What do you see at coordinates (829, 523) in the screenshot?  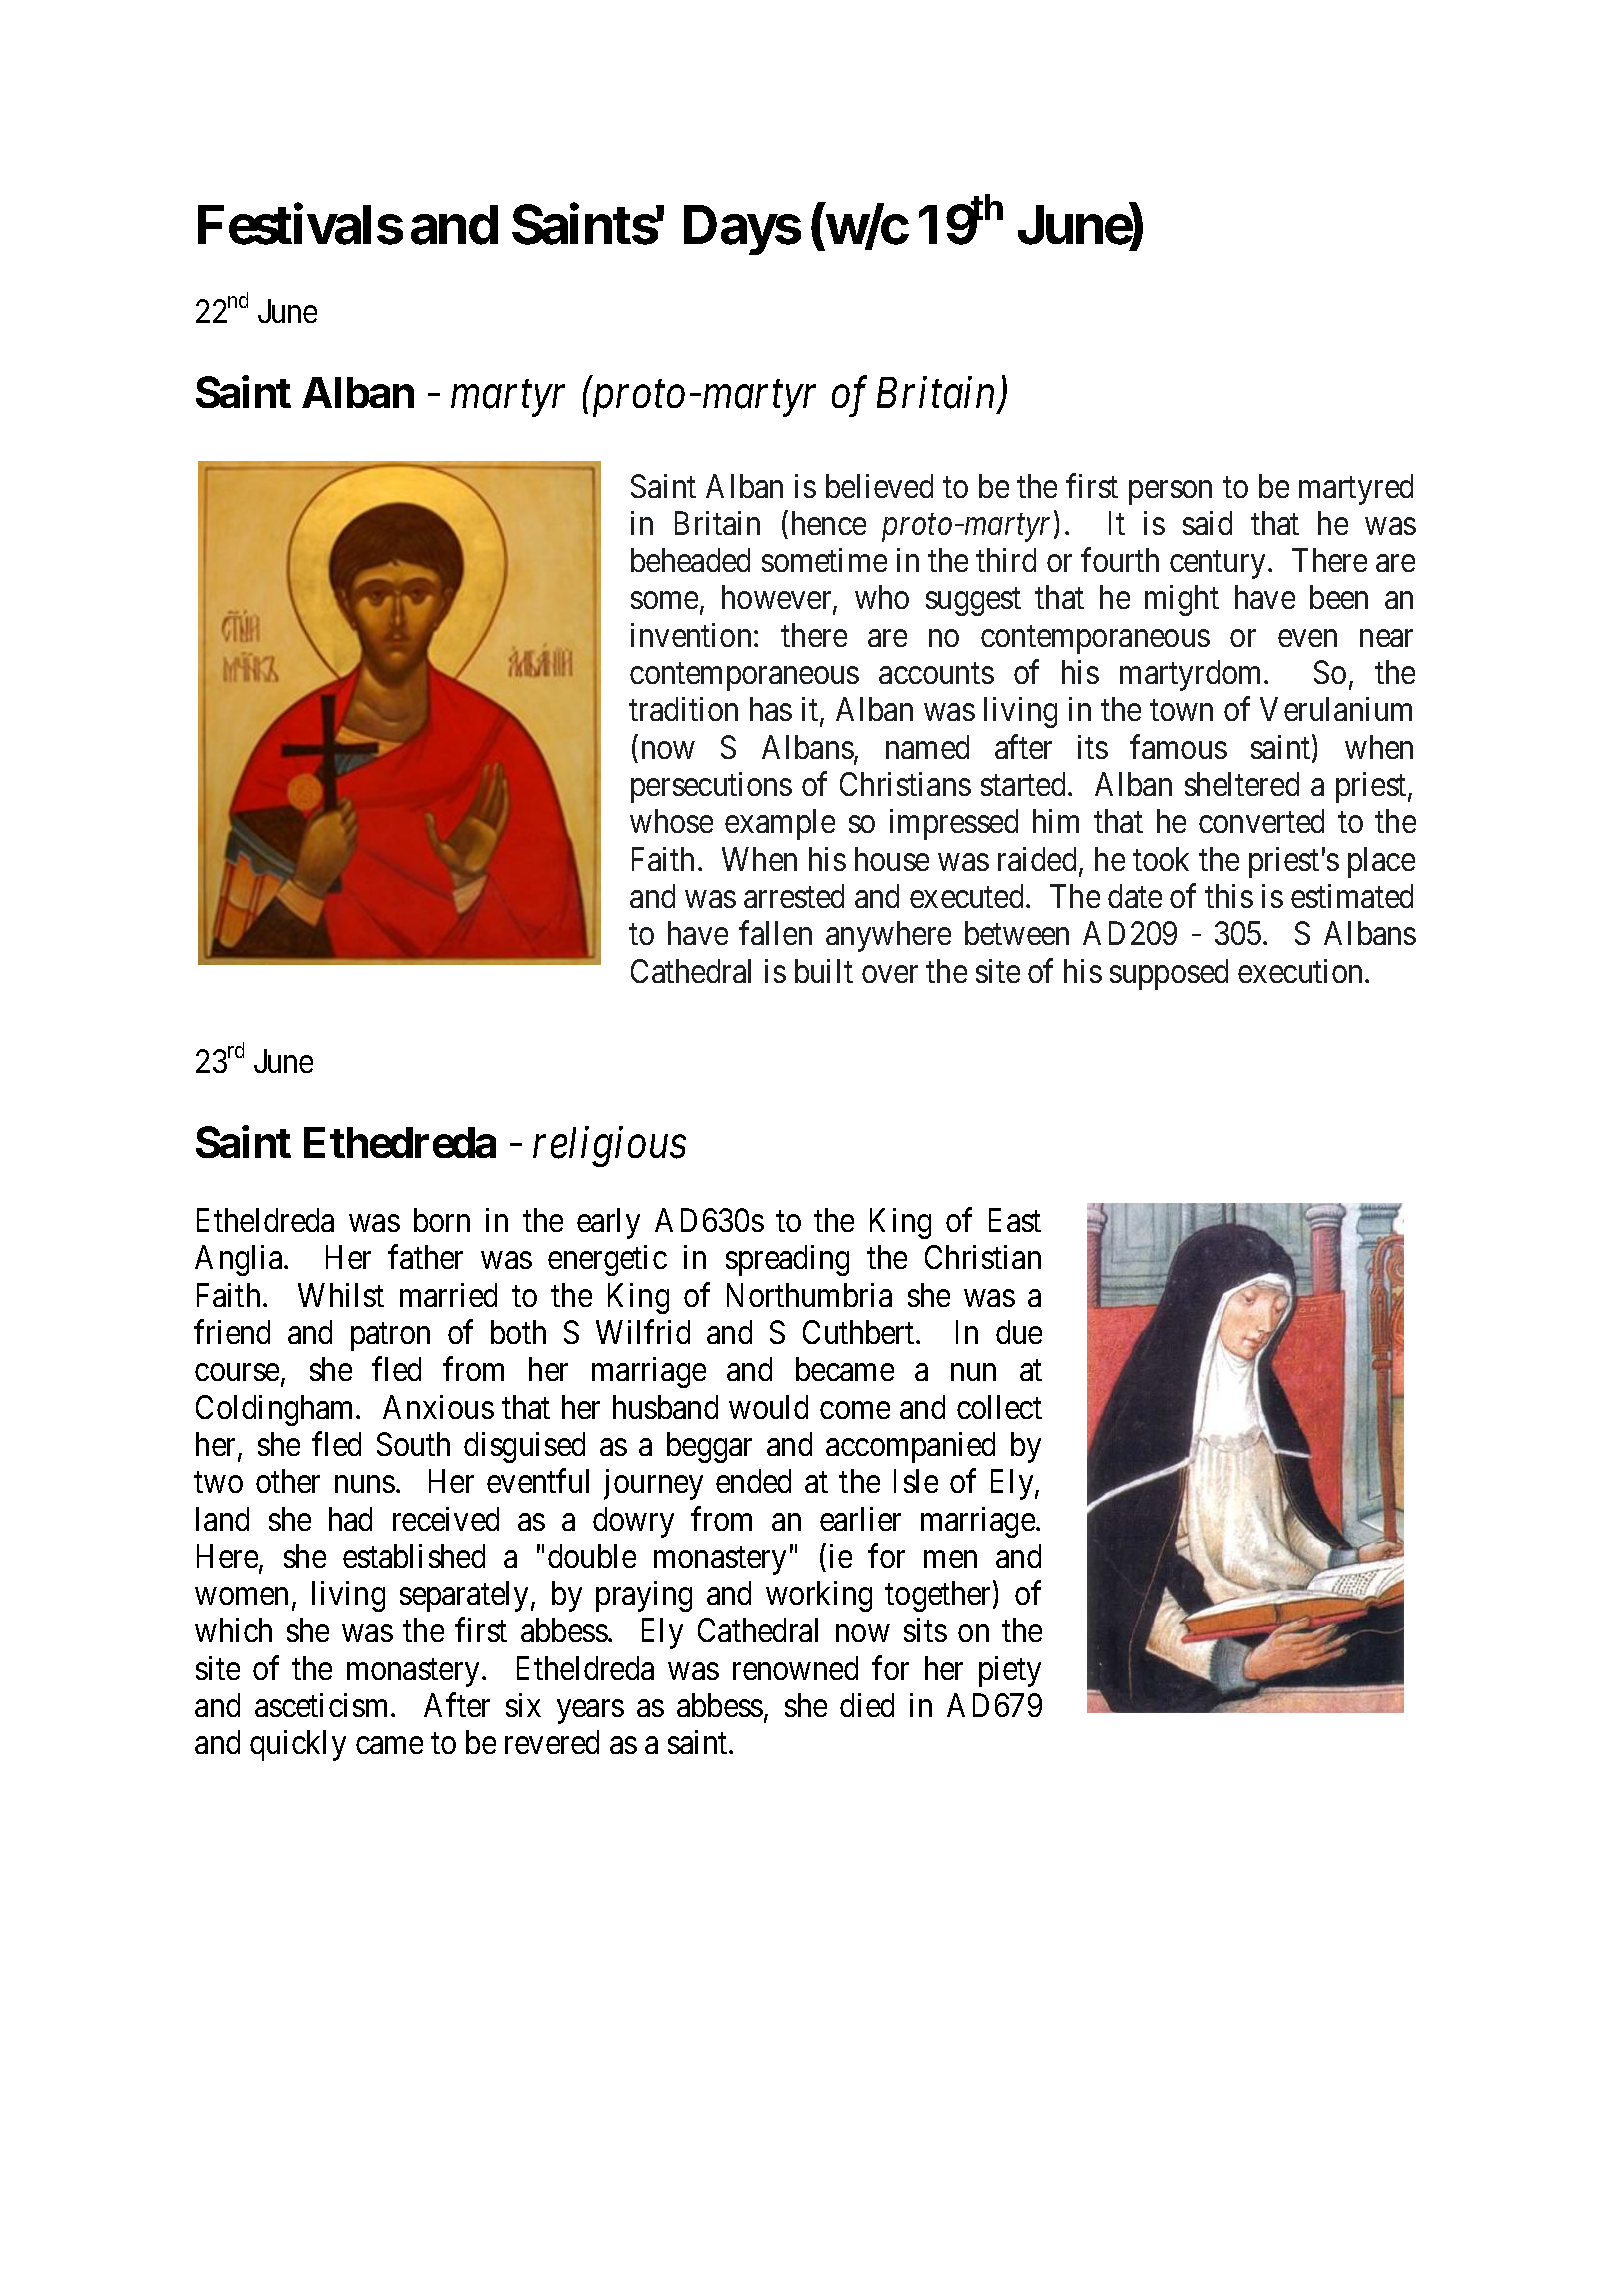 I see `hence` at bounding box center [829, 523].
